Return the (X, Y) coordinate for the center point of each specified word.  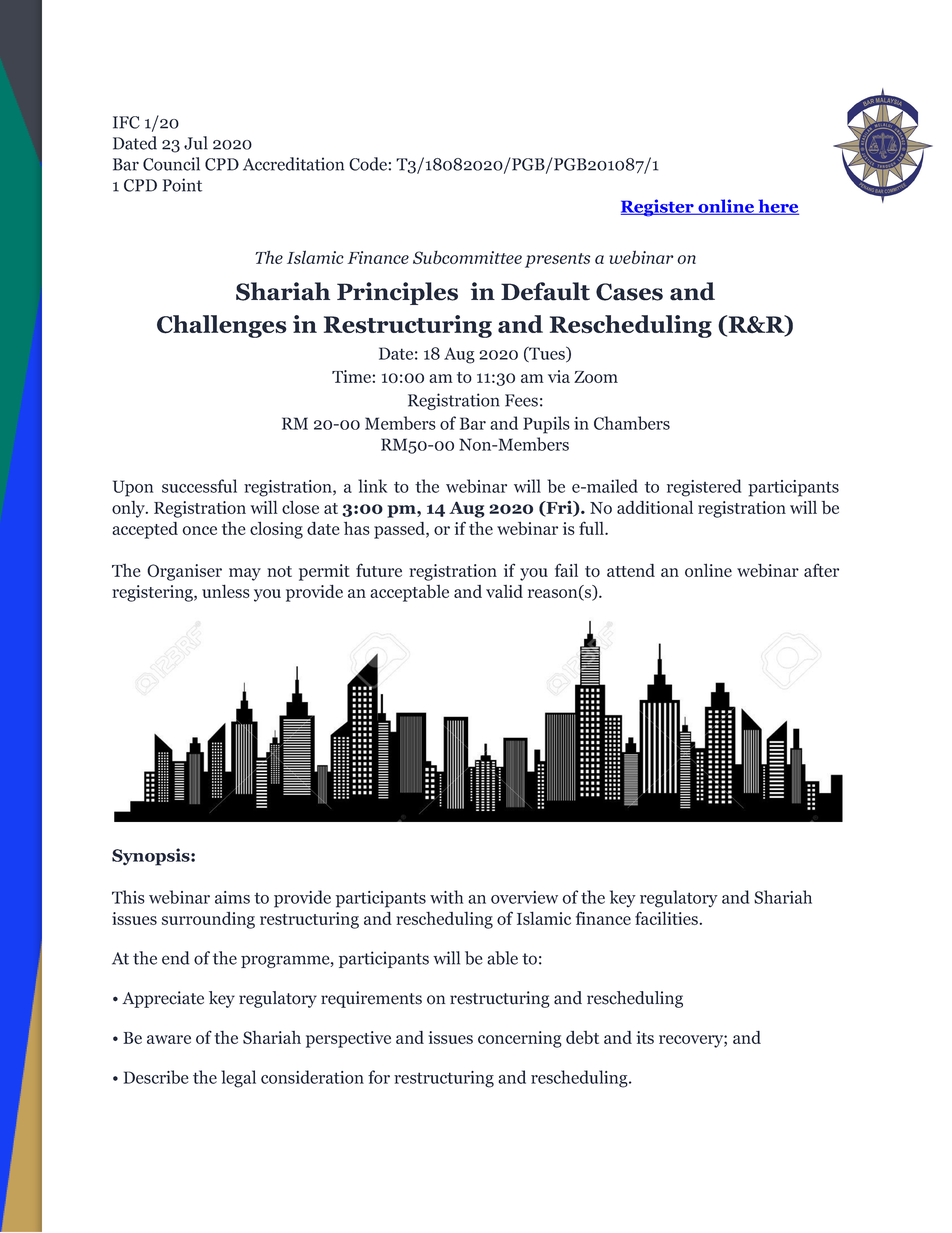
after (821, 570)
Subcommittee (467, 257)
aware (169, 1039)
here (777, 207)
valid (504, 591)
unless (226, 591)
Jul (196, 143)
